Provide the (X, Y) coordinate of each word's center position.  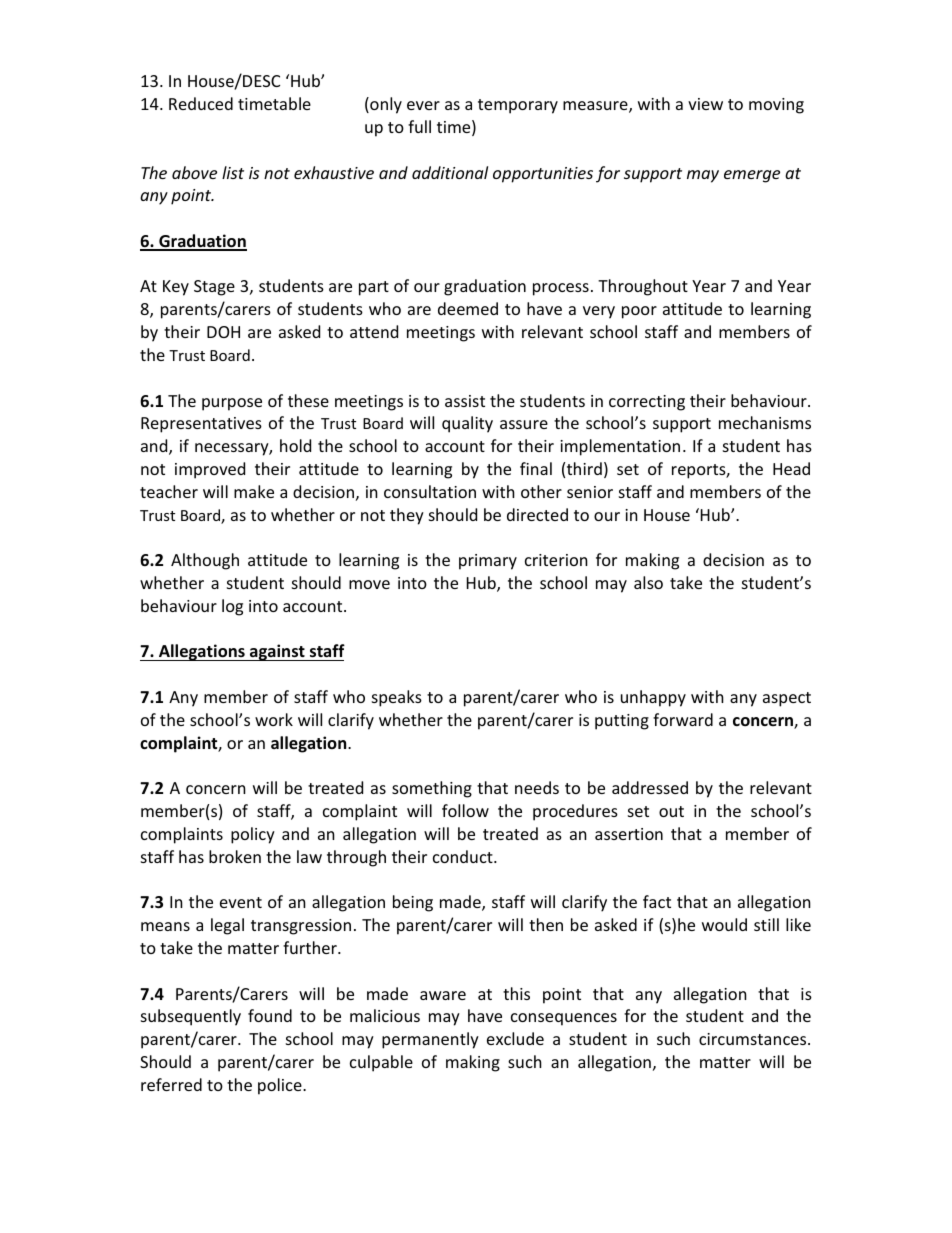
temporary (518, 106)
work (274, 719)
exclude (515, 1038)
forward (683, 719)
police (281, 1086)
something (432, 789)
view (705, 104)
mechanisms (765, 422)
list (233, 172)
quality (467, 424)
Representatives (201, 425)
